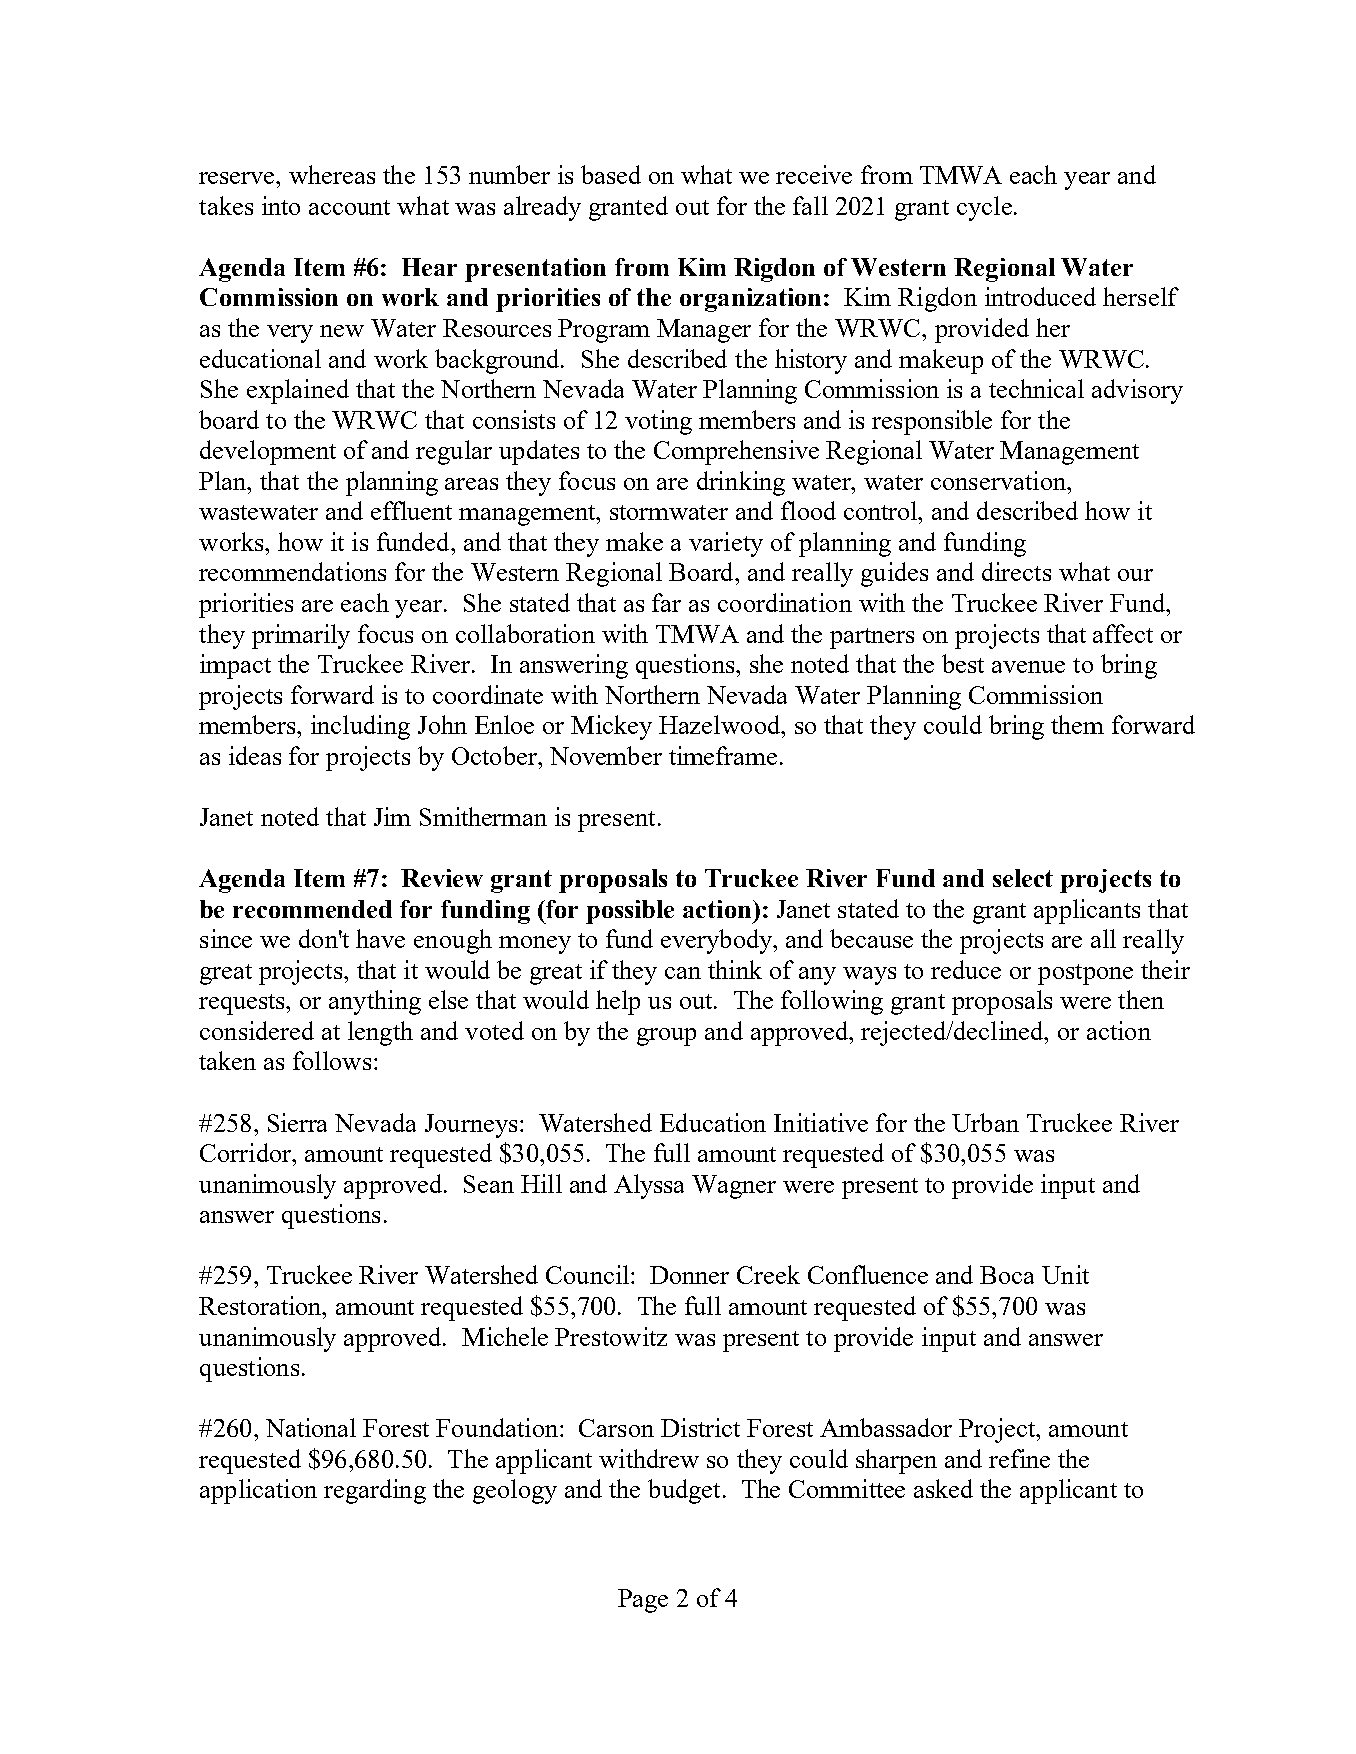 This image has height=1754, width=1356. Describe the element at coordinates (643, 1601) in the image. I see `Page` at that location.
